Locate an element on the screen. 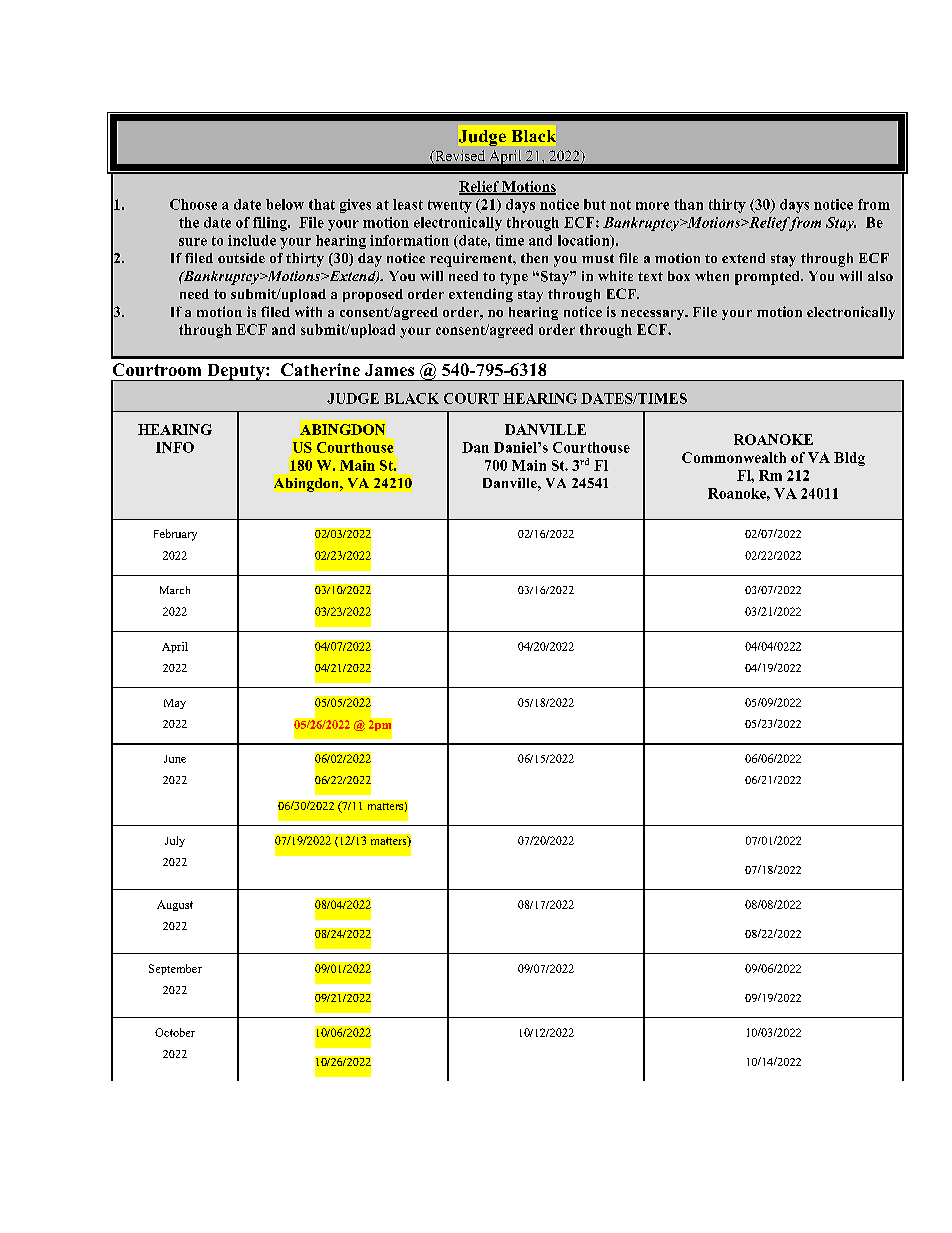  include is located at coordinates (252, 240).
